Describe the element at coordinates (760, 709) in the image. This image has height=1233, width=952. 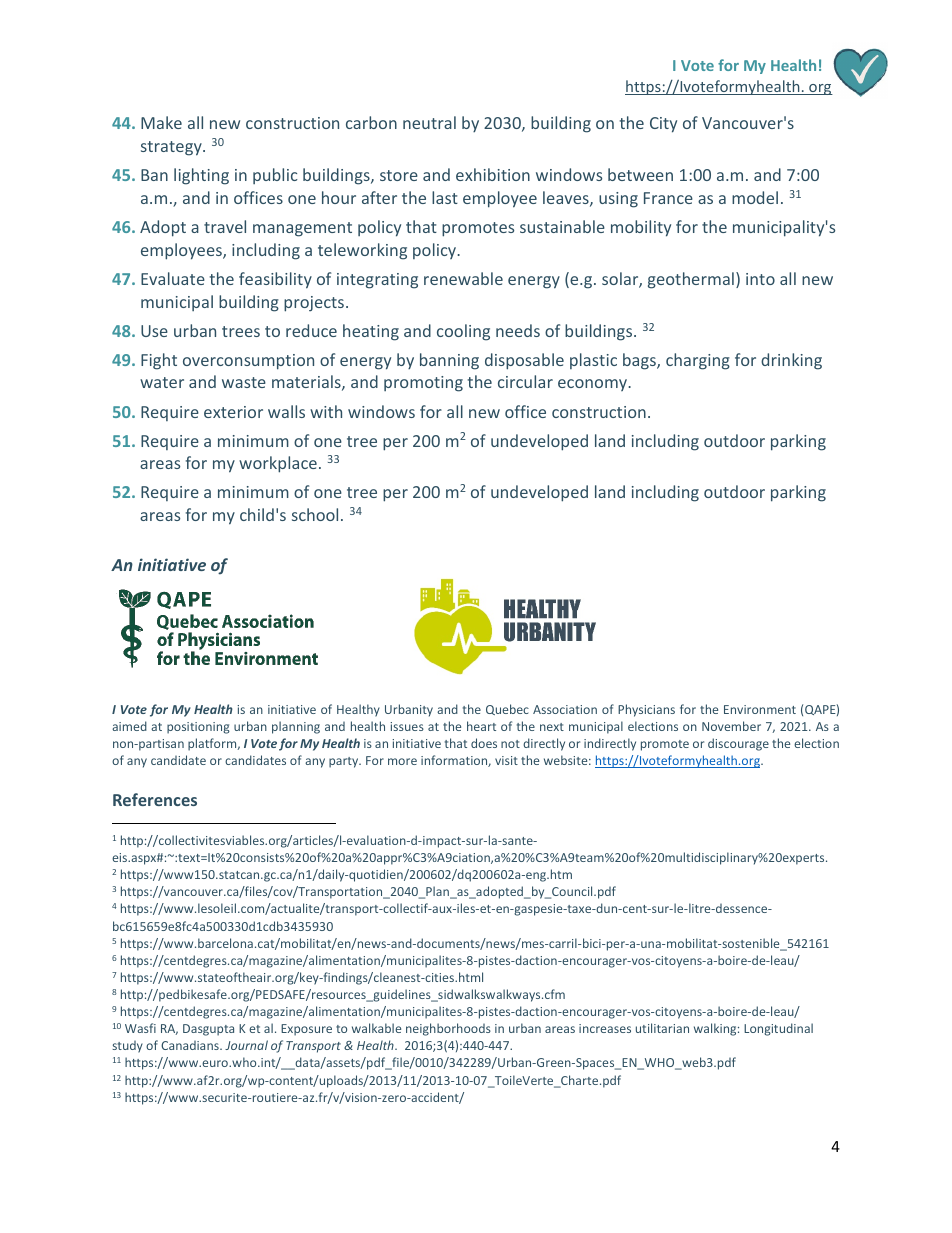
I see `Environment` at that location.
